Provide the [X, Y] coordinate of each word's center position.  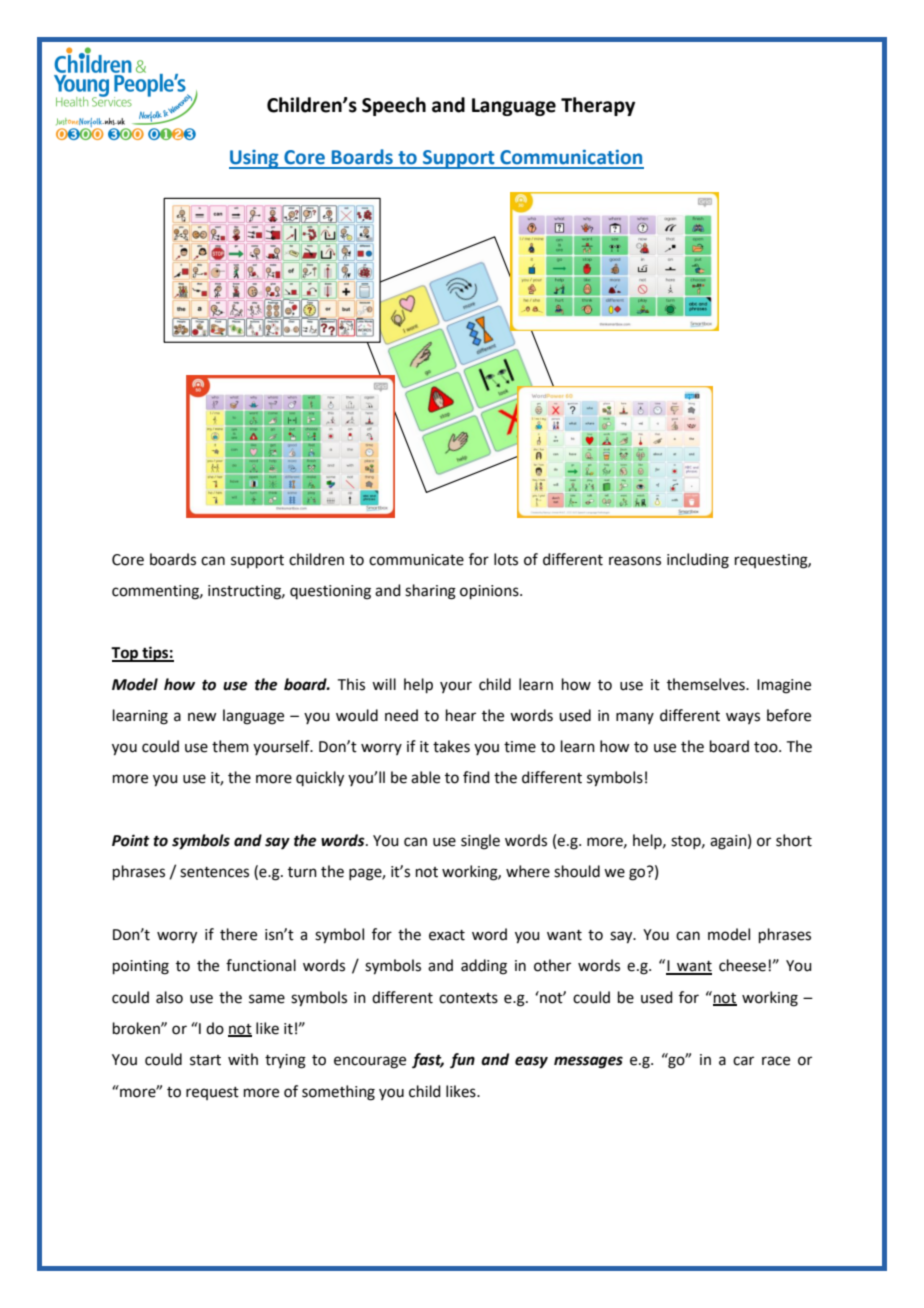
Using [255, 159]
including [698, 561]
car [743, 1061]
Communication [571, 157]
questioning [330, 592]
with [243, 1059]
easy [531, 1062]
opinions [490, 592]
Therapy [598, 106]
